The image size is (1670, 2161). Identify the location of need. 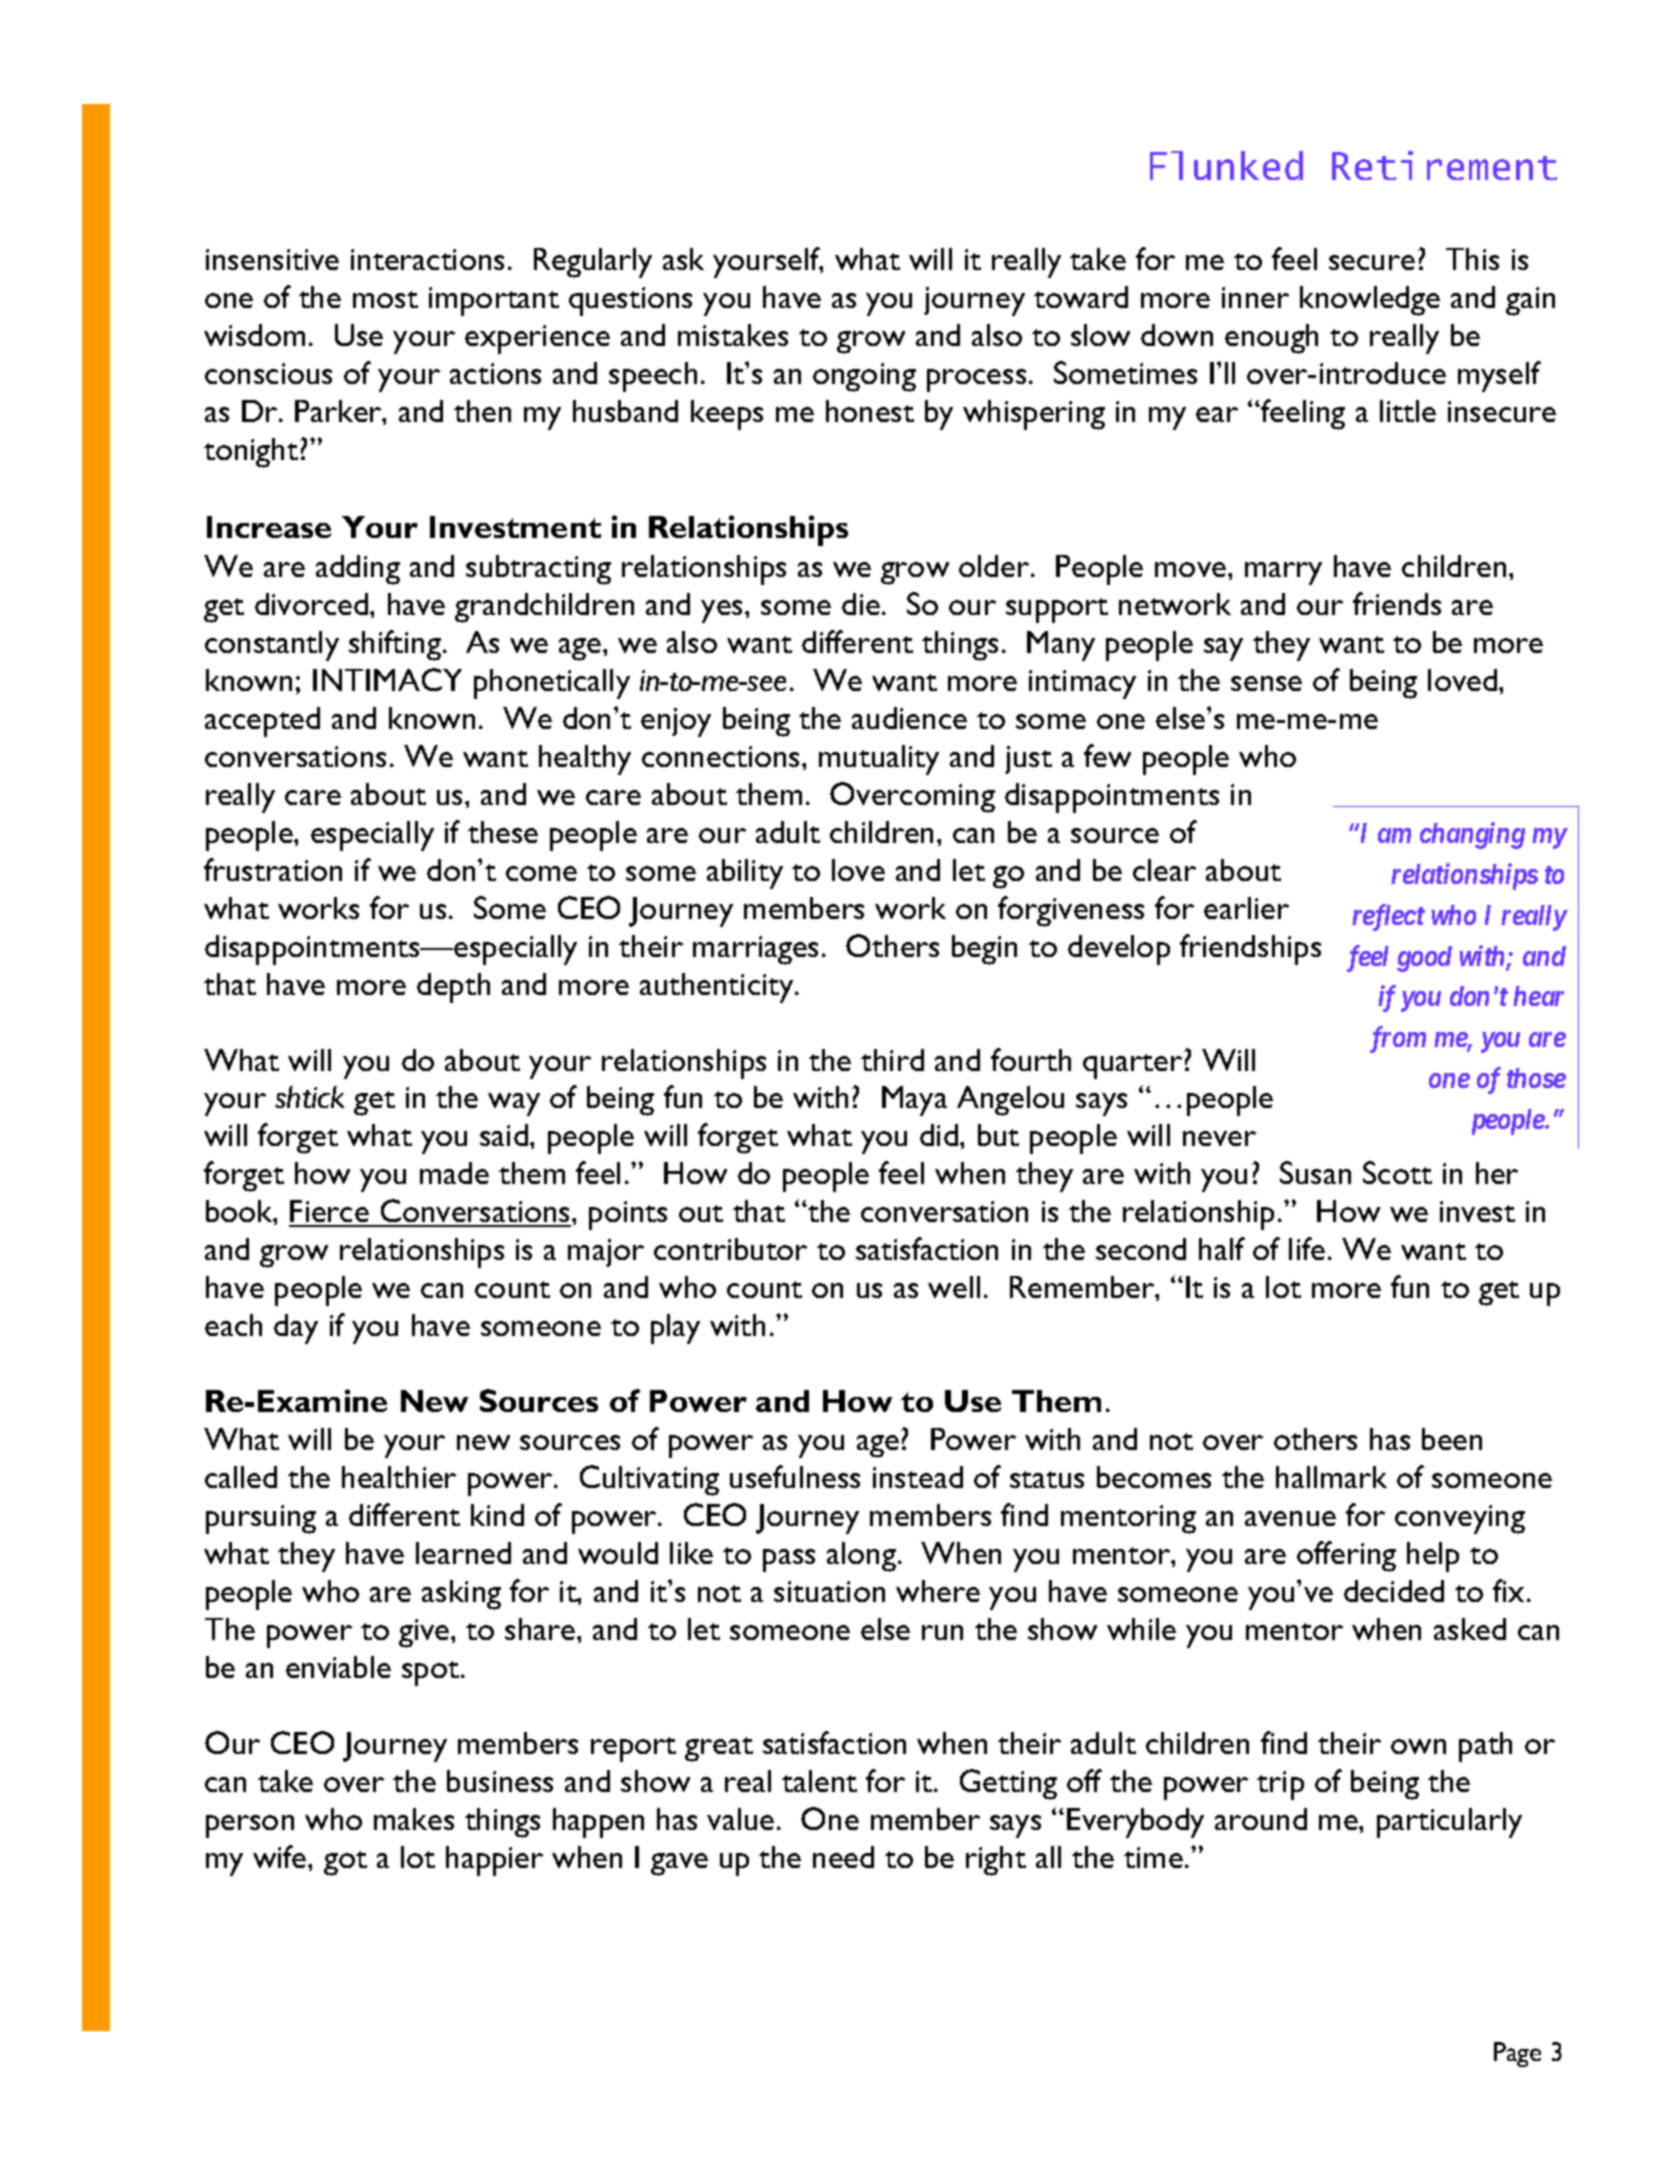
(843, 1857).
